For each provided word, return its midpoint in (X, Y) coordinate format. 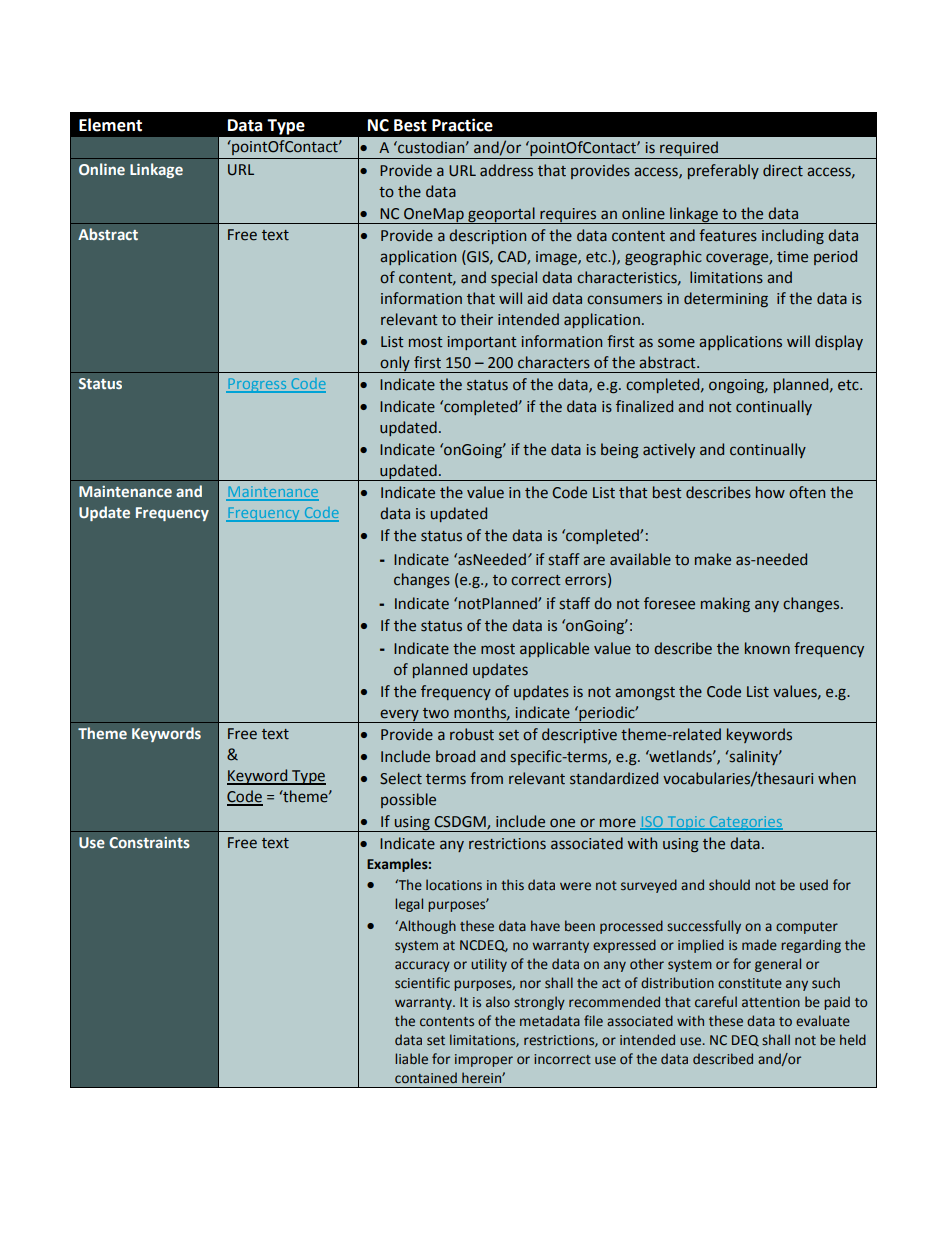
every (400, 716)
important (482, 343)
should (729, 885)
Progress (257, 385)
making (725, 604)
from (486, 778)
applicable (554, 649)
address (506, 170)
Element (110, 125)
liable (411, 1059)
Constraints (149, 842)
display (839, 342)
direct (783, 170)
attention (771, 1002)
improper (484, 1060)
